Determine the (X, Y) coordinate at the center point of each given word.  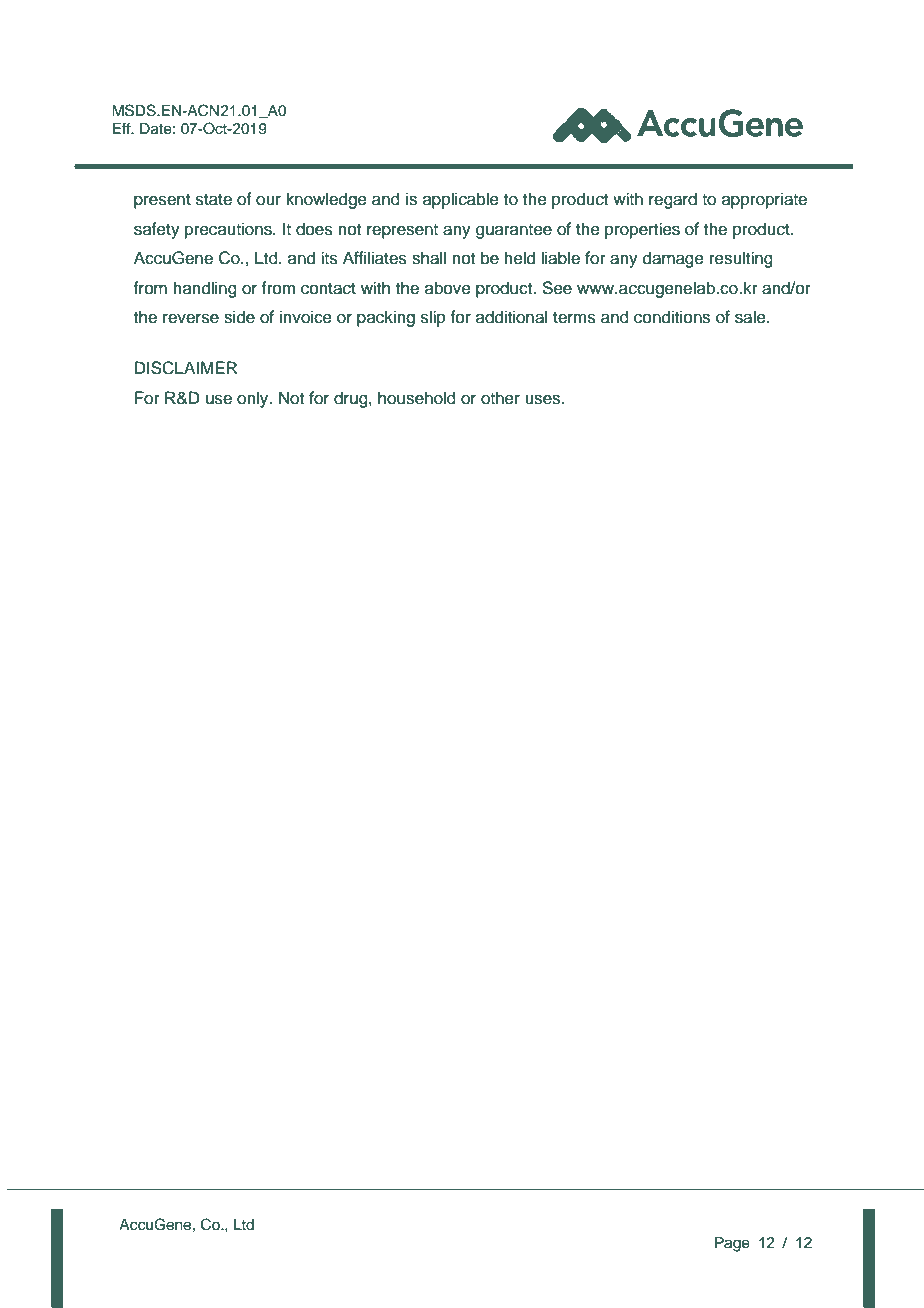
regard (673, 200)
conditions (672, 317)
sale (751, 317)
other (500, 398)
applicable (461, 200)
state (214, 200)
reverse (191, 318)
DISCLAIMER (186, 368)
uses (544, 399)
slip (433, 318)
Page (732, 1244)
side (239, 317)
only (254, 399)
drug (352, 399)
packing (386, 318)
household (417, 398)
